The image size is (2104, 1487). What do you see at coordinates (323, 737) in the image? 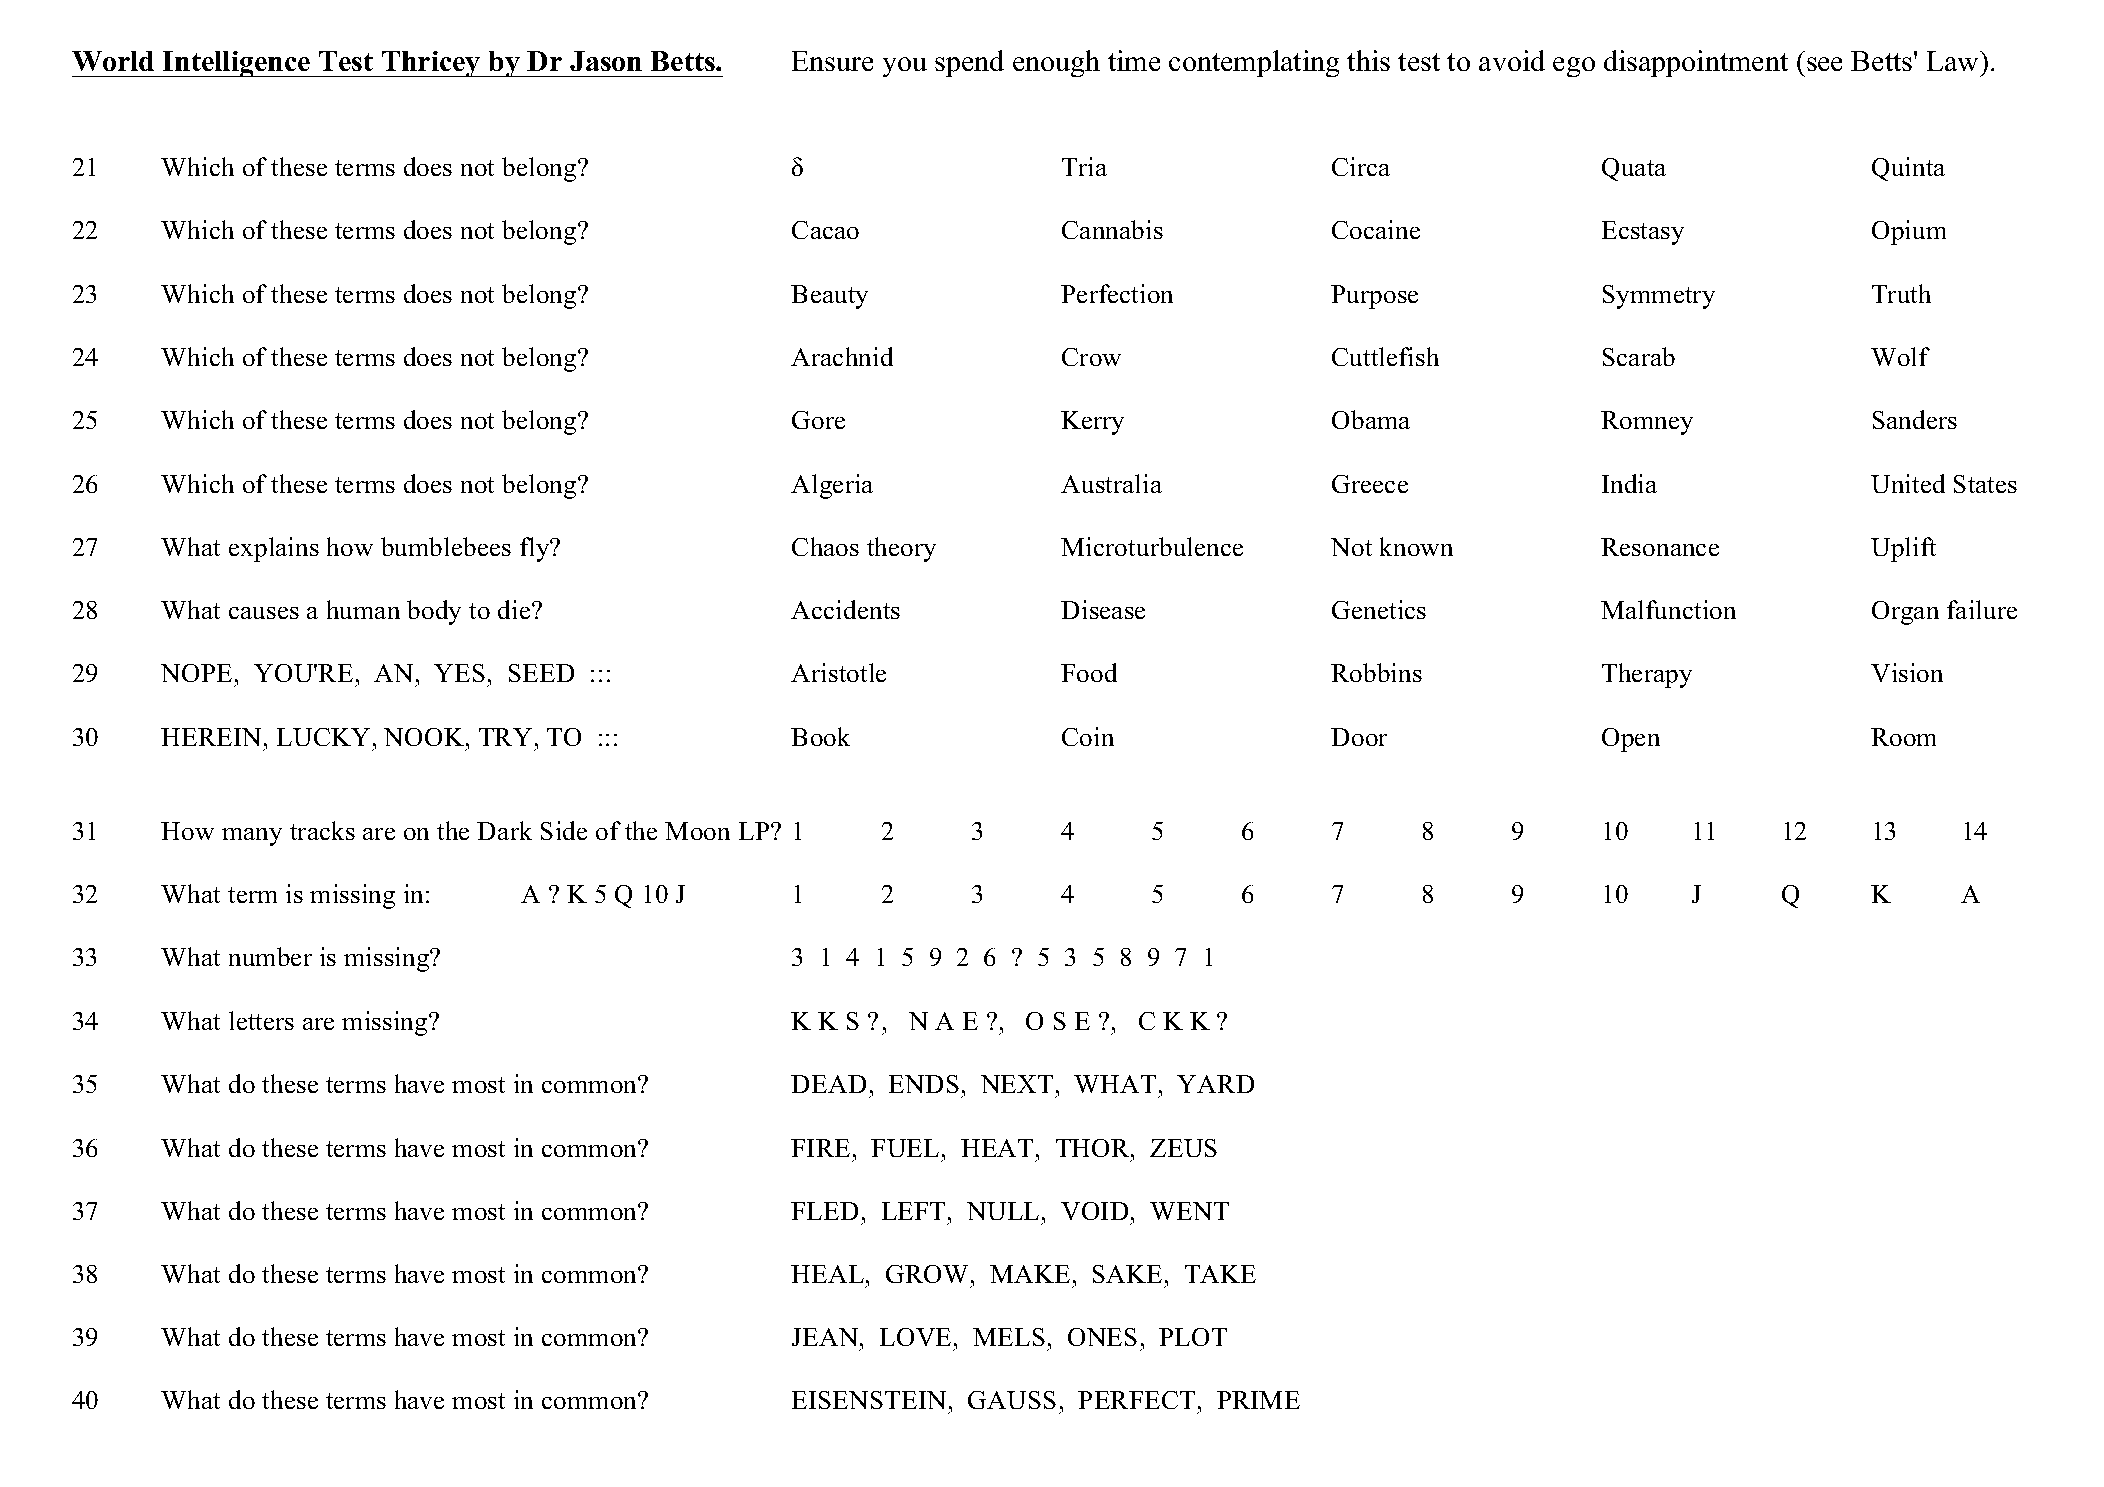
I see `LUCKY` at bounding box center [323, 737].
